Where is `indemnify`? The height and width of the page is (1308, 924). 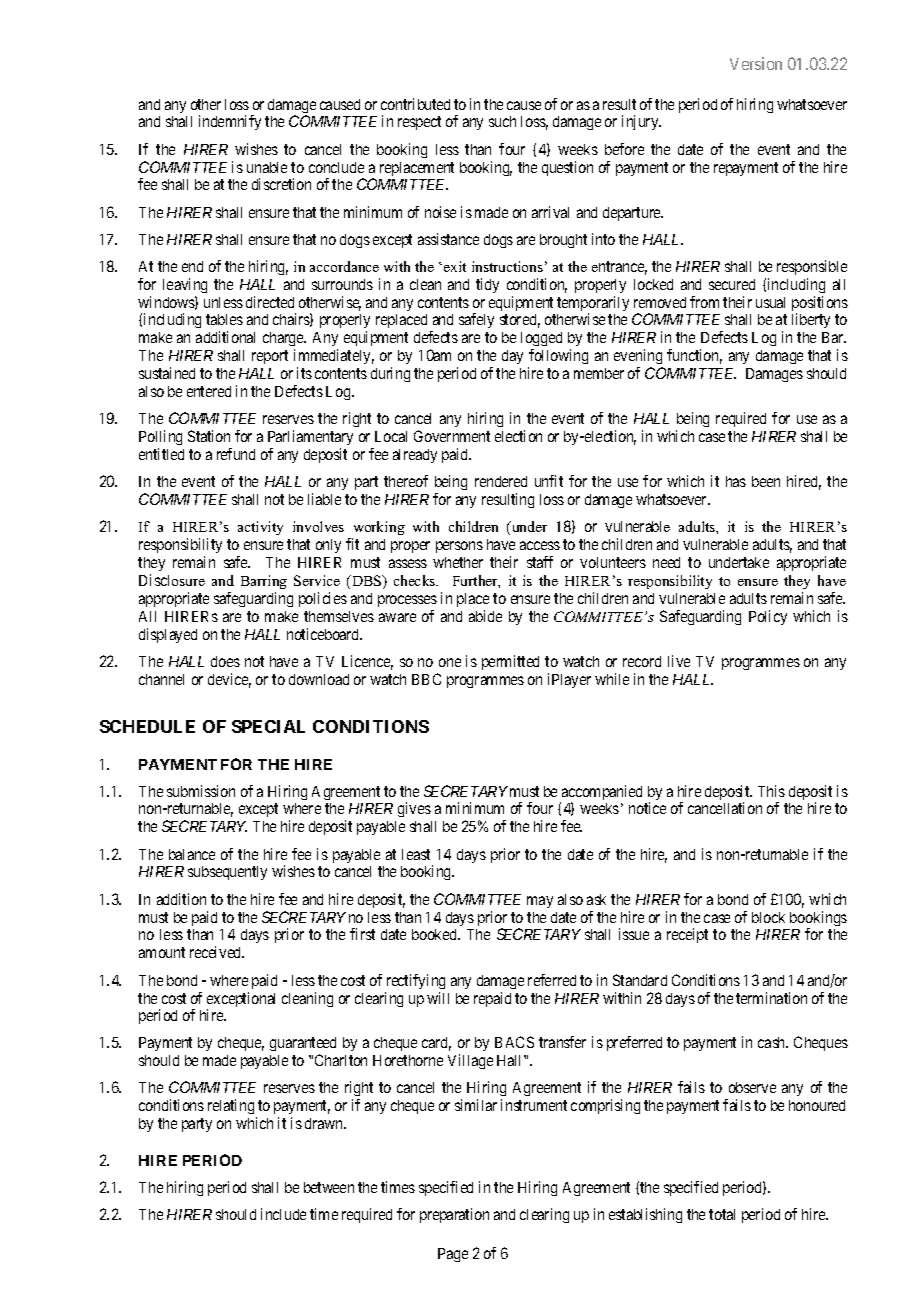 indemnify is located at coordinates (230, 122).
